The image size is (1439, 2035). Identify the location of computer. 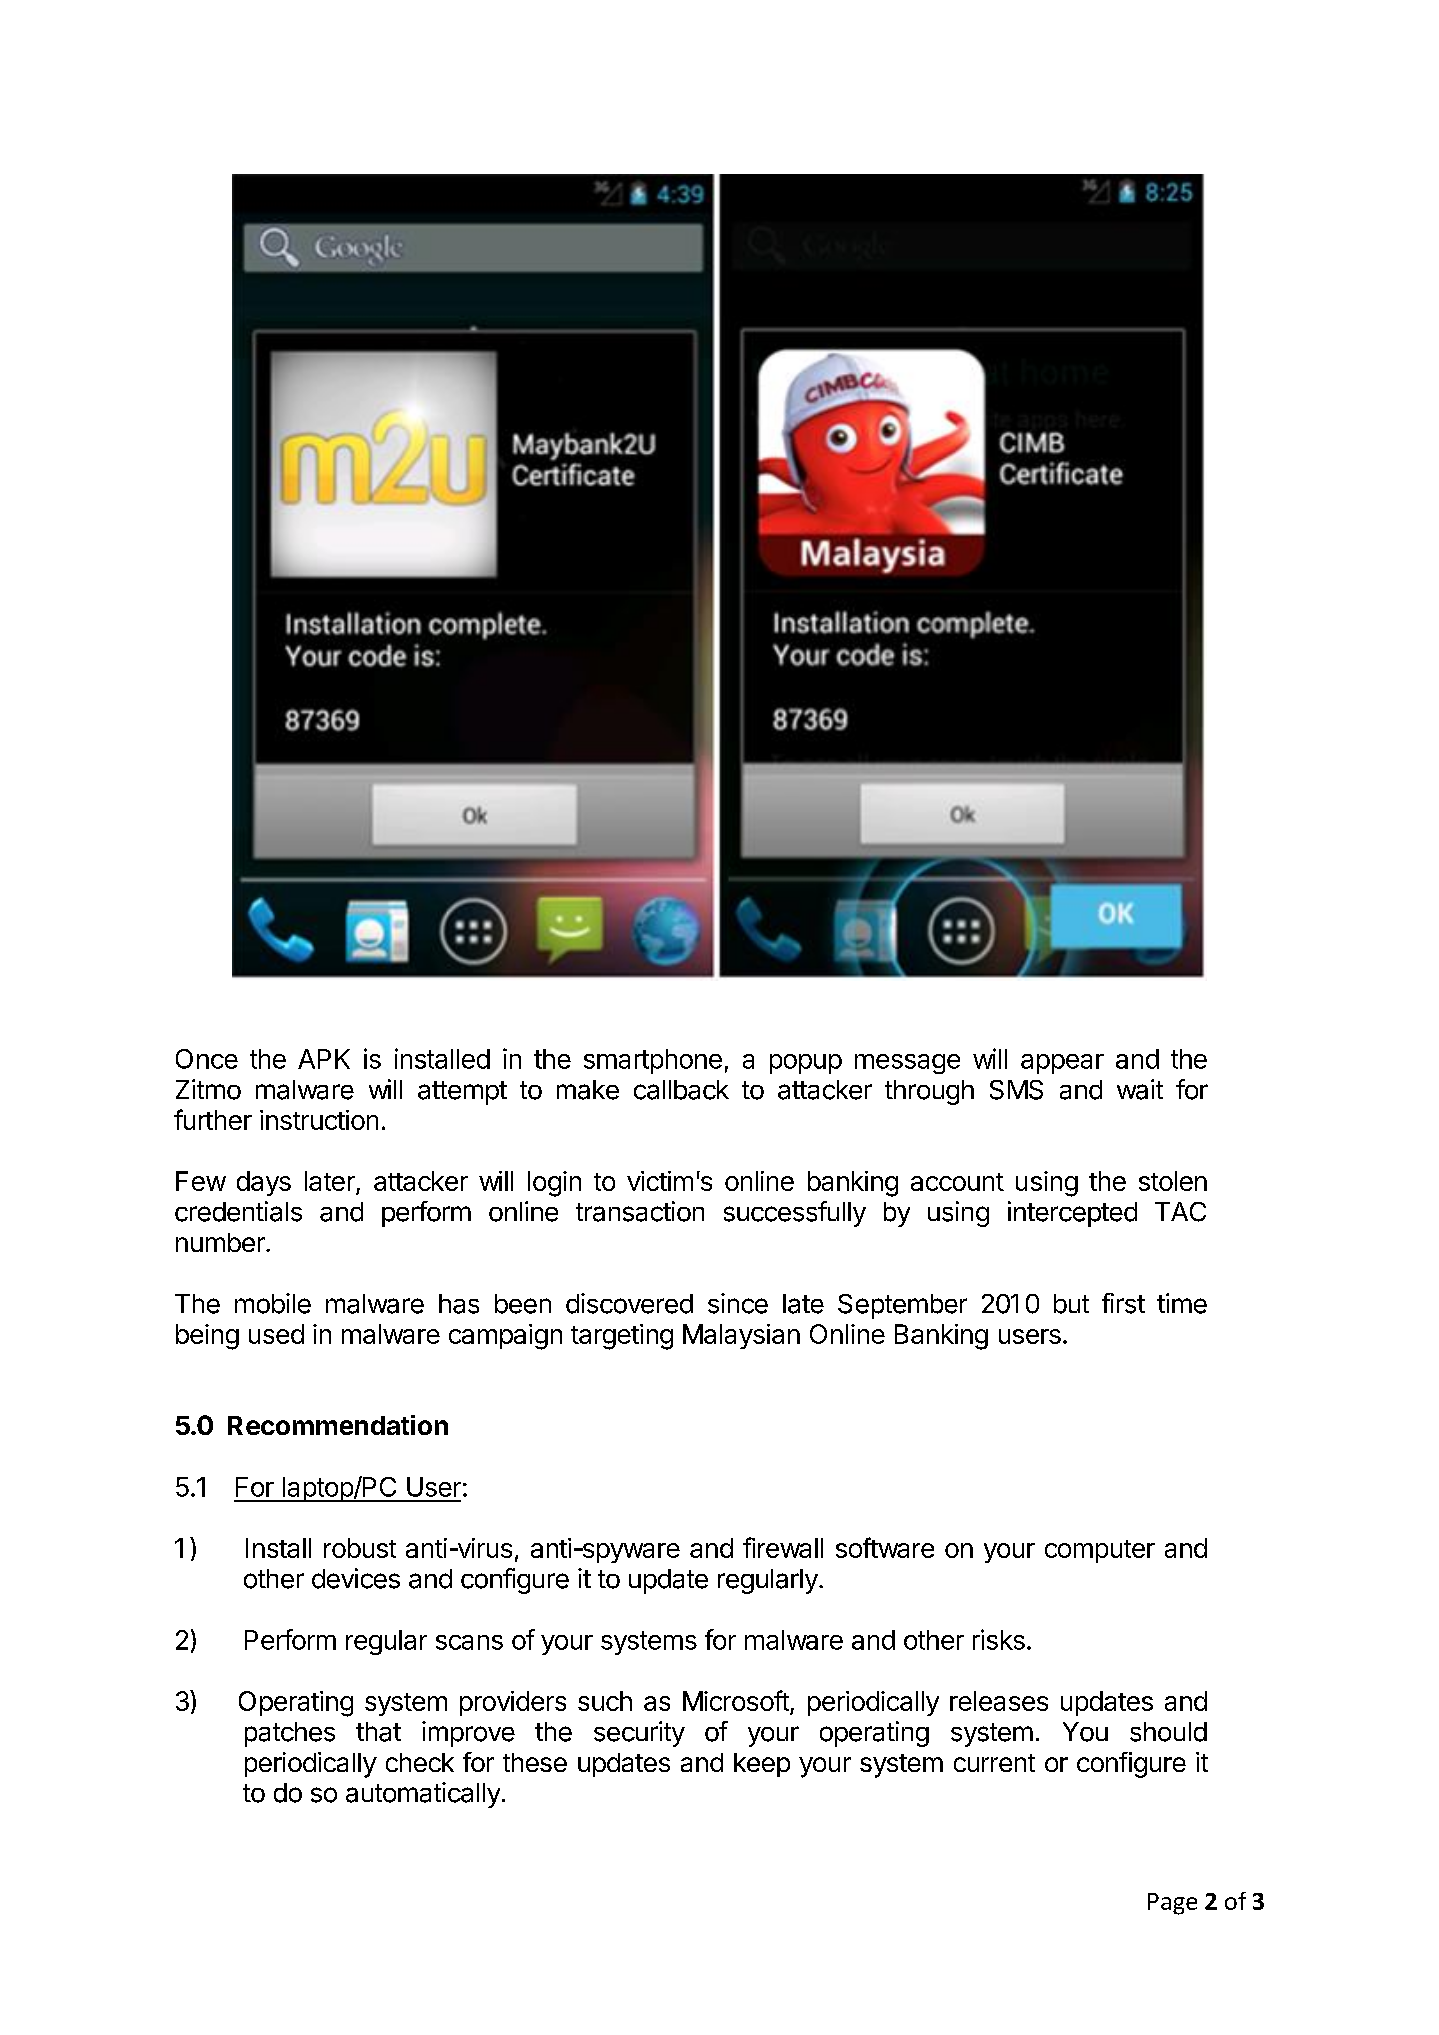
(1100, 1551).
